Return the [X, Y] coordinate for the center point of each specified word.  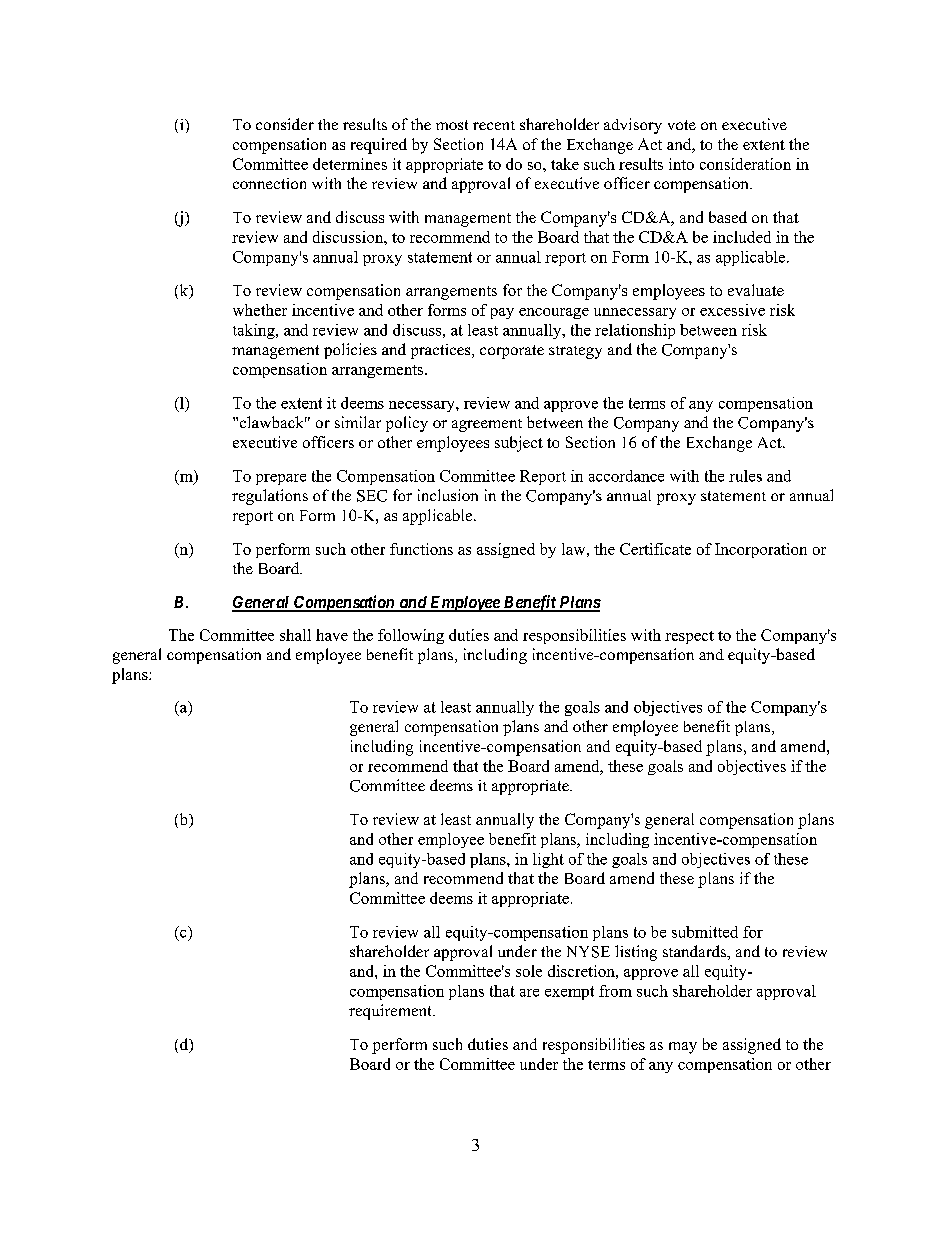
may [683, 1048]
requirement [391, 1012]
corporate [512, 352]
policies [350, 351]
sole [529, 971]
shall [295, 635]
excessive [732, 310]
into [681, 164]
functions [421, 549]
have [332, 635]
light [548, 860]
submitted [705, 932]
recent [494, 125]
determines [350, 164]
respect [689, 637]
